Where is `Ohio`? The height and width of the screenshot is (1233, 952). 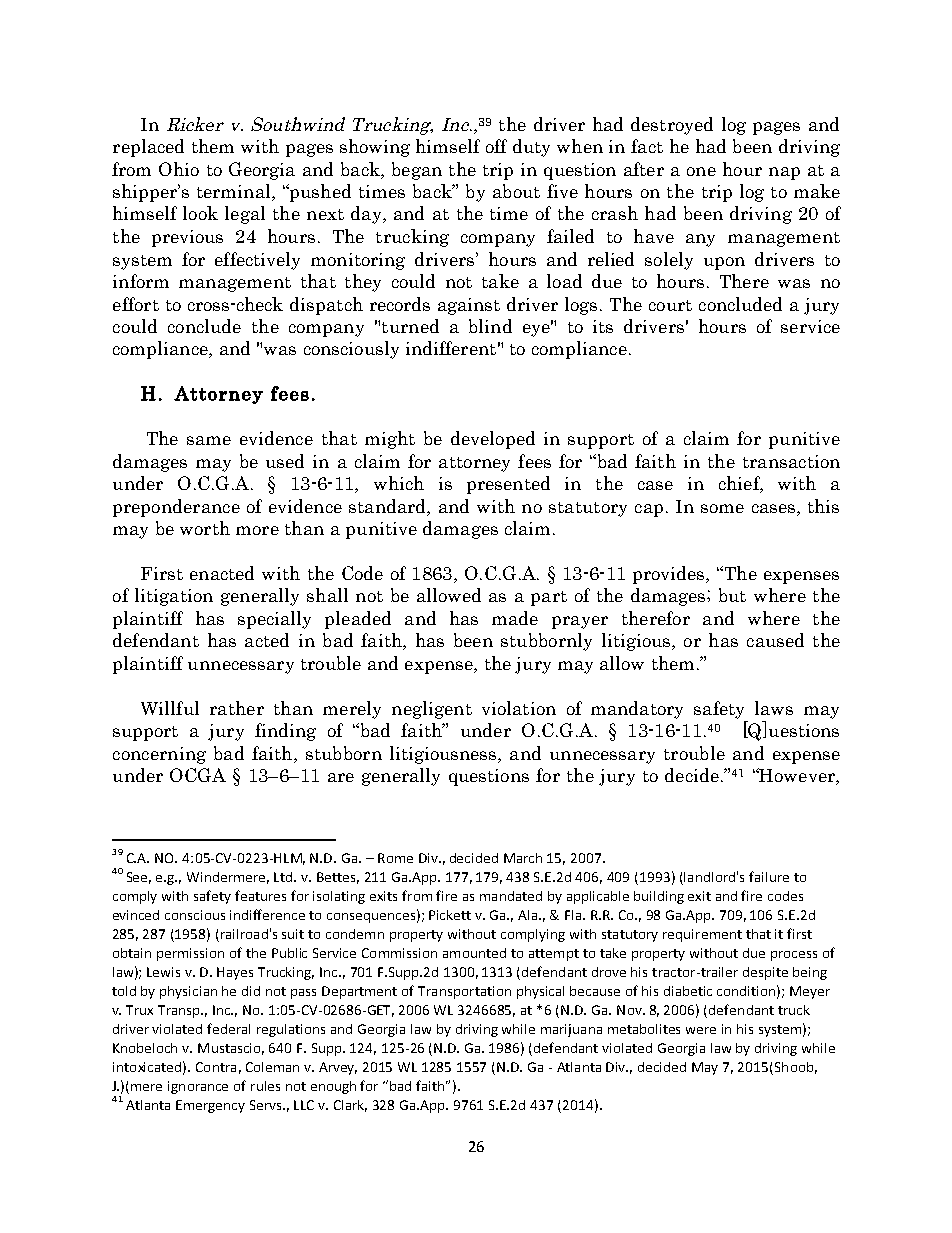
Ohio is located at coordinates (179, 169).
